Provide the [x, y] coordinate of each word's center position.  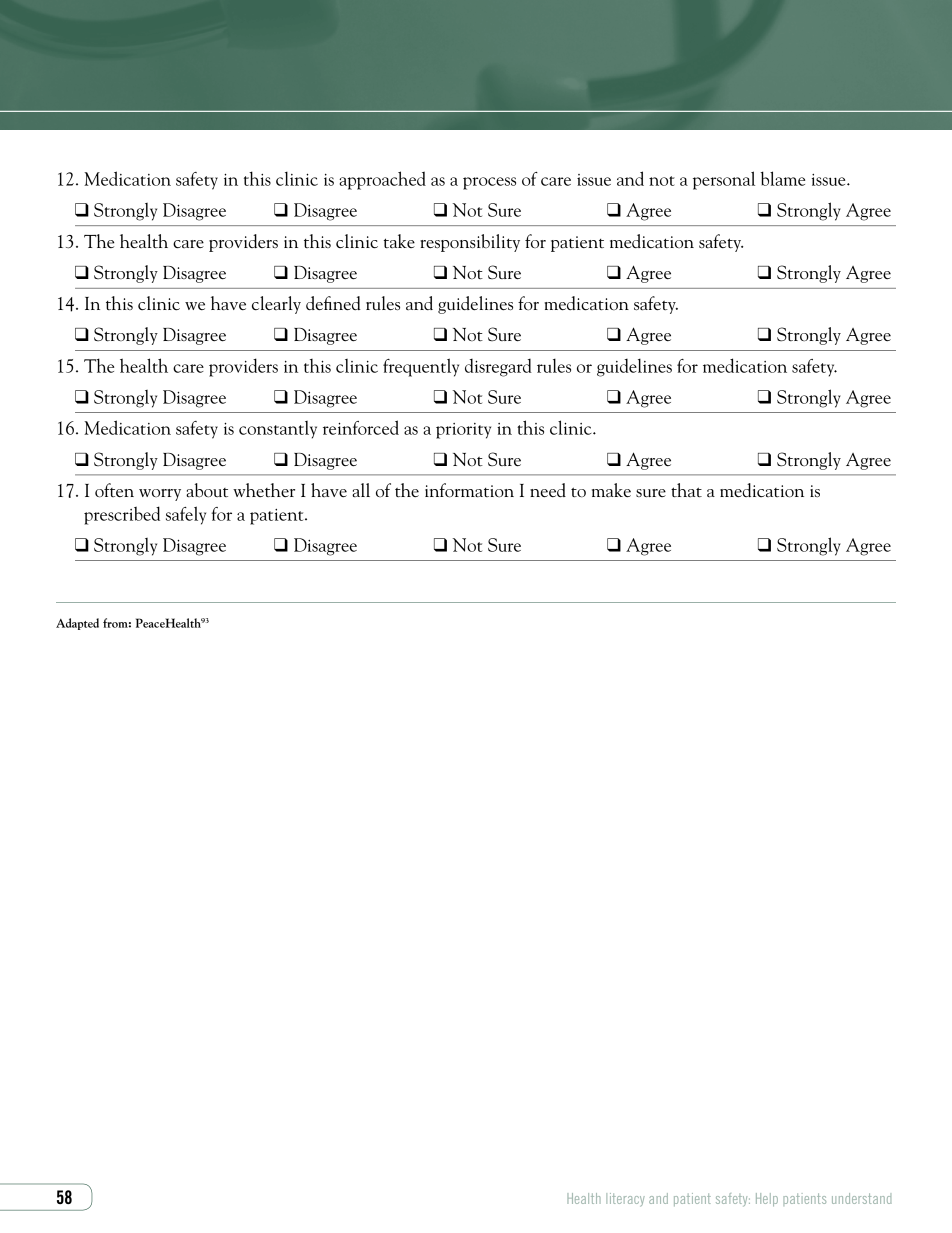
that [686, 490]
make [611, 490]
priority [463, 431]
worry [160, 495]
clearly [276, 305]
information [469, 490]
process [489, 183]
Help [767, 1199]
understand [862, 1198]
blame [783, 178]
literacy [625, 1200]
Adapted [77, 624]
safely [186, 515]
